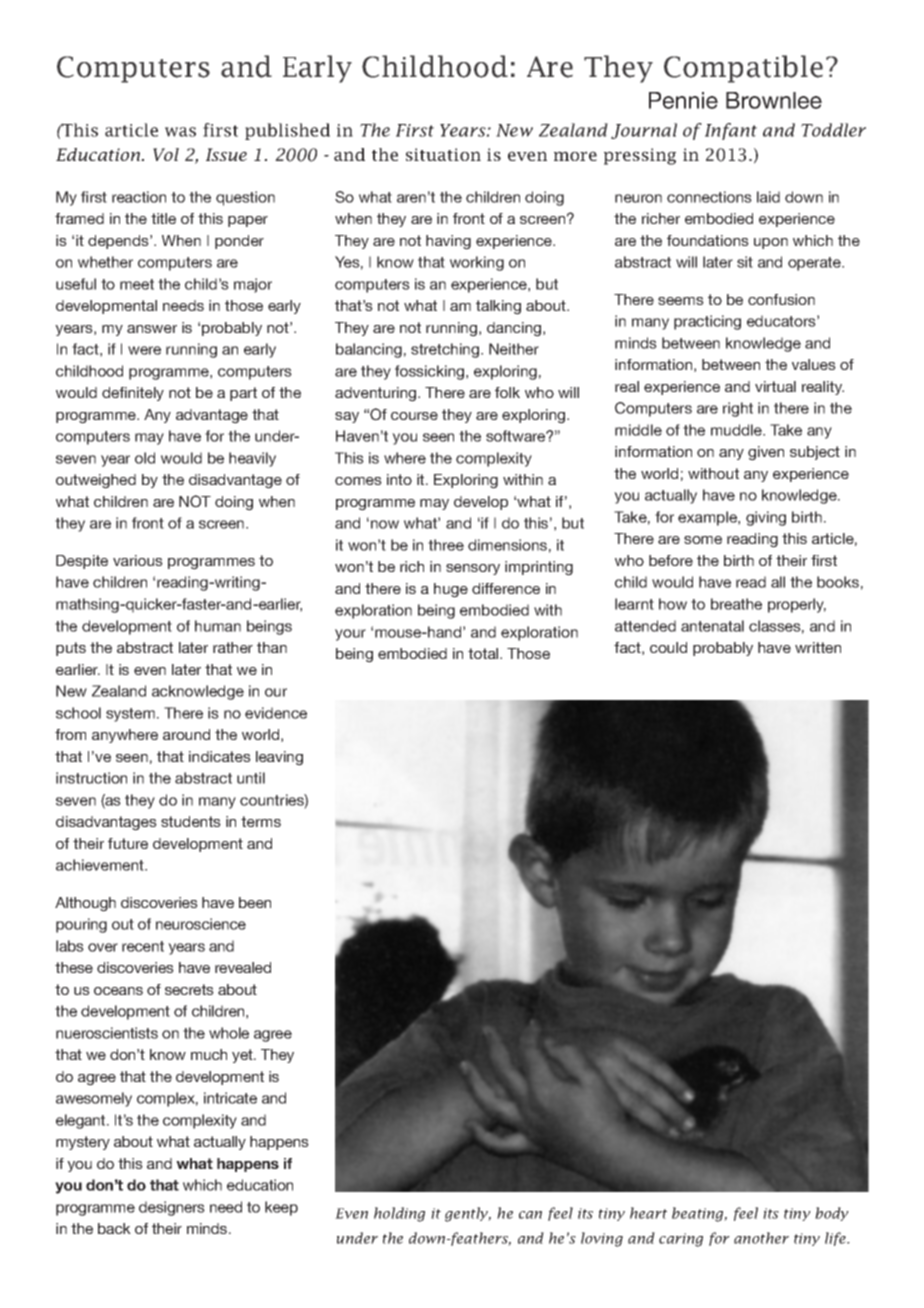 This screenshot has width=924, height=1308. I want to click on another, so click(761, 1238).
